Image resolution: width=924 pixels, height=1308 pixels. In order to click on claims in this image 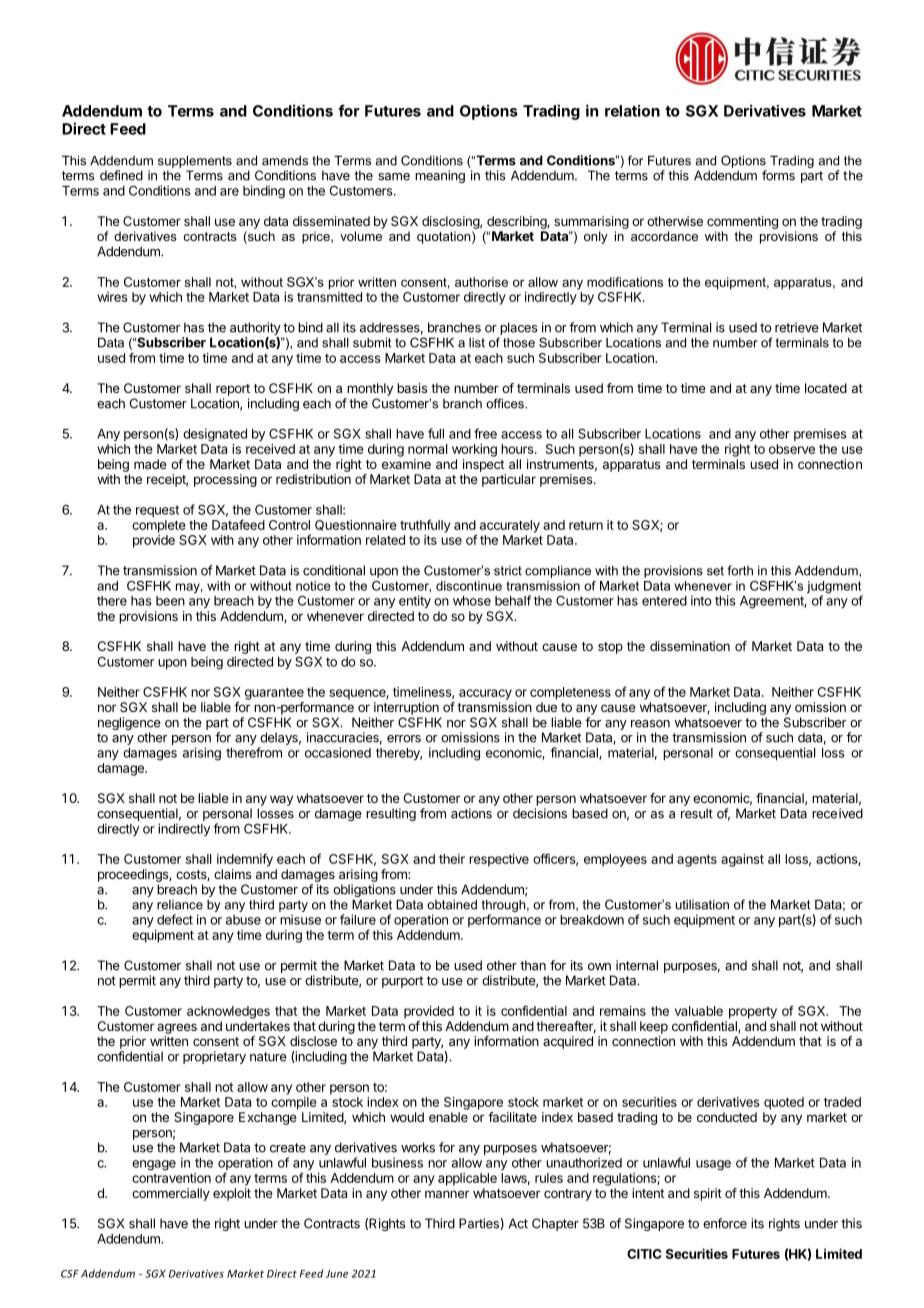, I will do `click(232, 874)`.
